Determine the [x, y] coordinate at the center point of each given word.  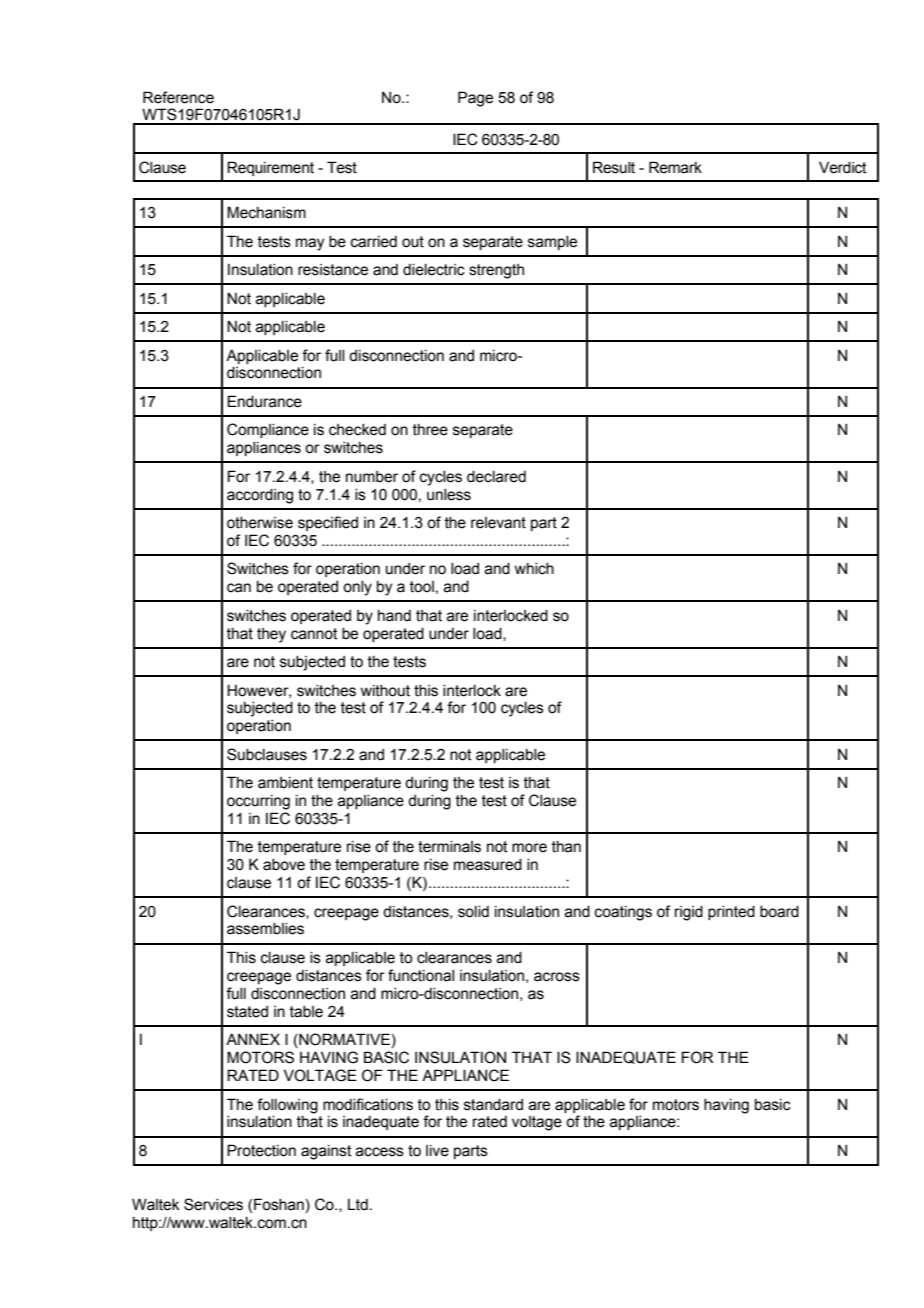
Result [614, 167]
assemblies [265, 929]
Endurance [264, 401]
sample [552, 243]
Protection [261, 1150]
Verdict [843, 167]
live [437, 1151]
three [430, 430]
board [779, 912]
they [271, 635]
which [534, 569]
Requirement [270, 168]
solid [473, 912]
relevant [498, 523]
